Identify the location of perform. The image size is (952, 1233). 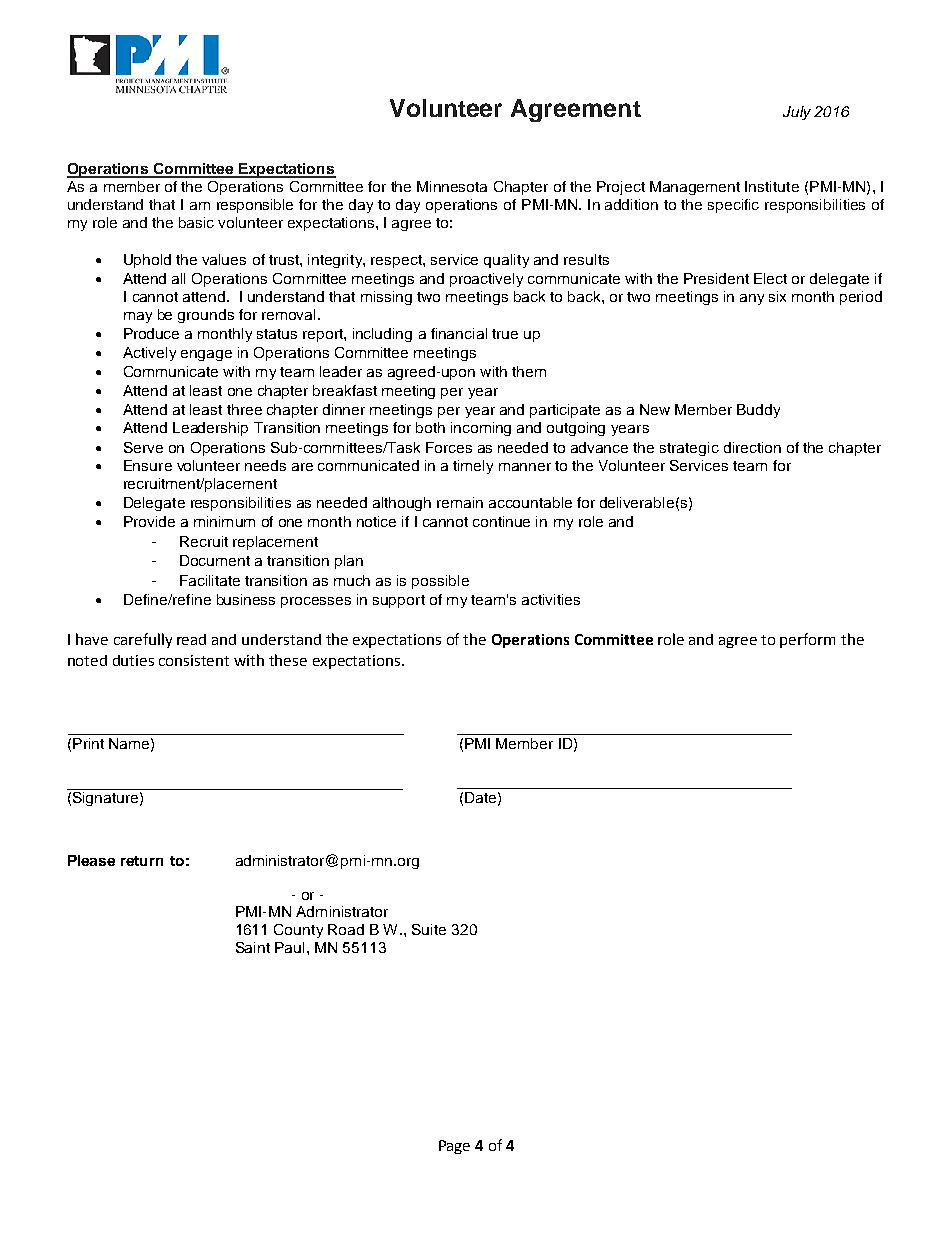
(807, 640).
